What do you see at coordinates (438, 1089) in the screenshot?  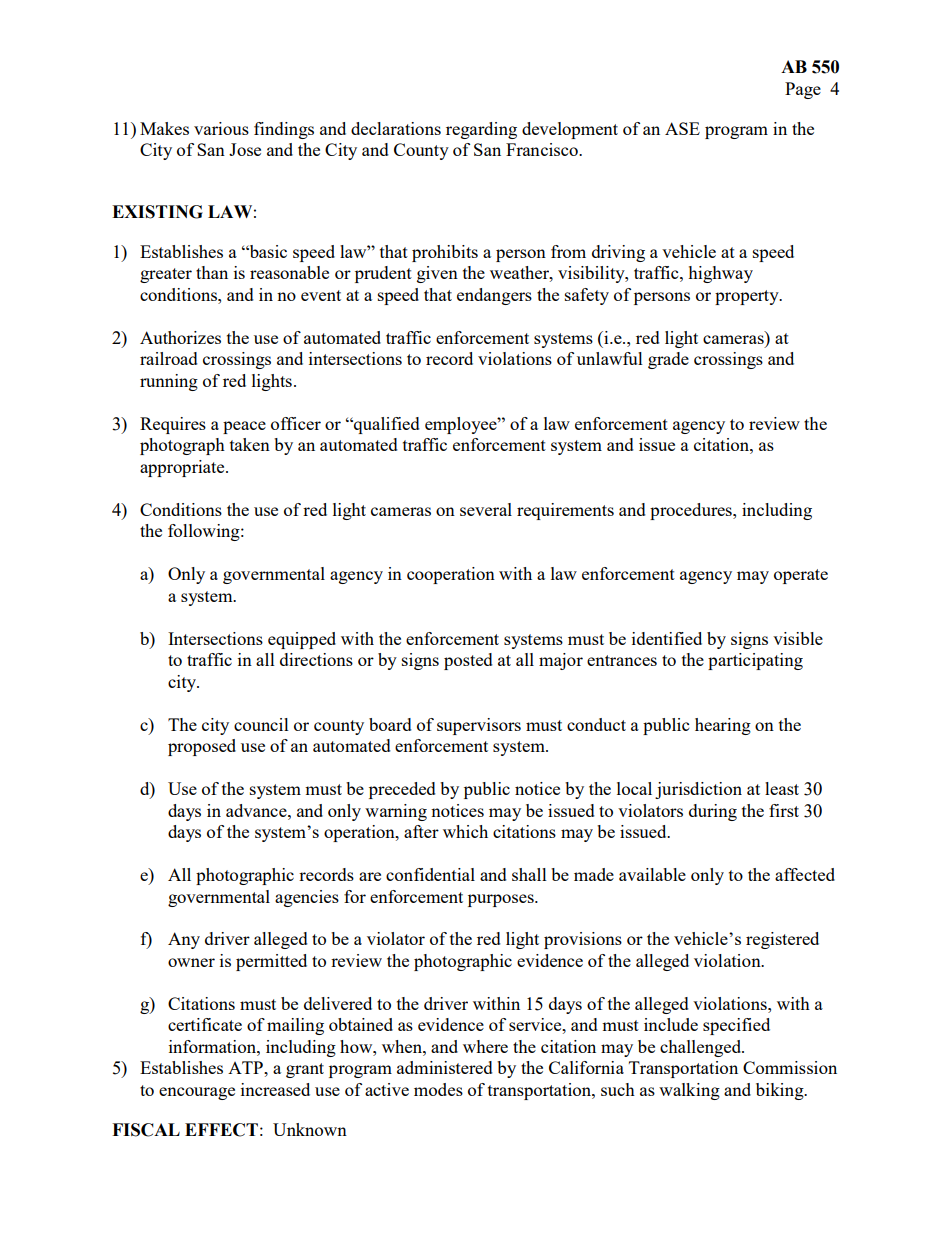 I see `modes` at bounding box center [438, 1089].
